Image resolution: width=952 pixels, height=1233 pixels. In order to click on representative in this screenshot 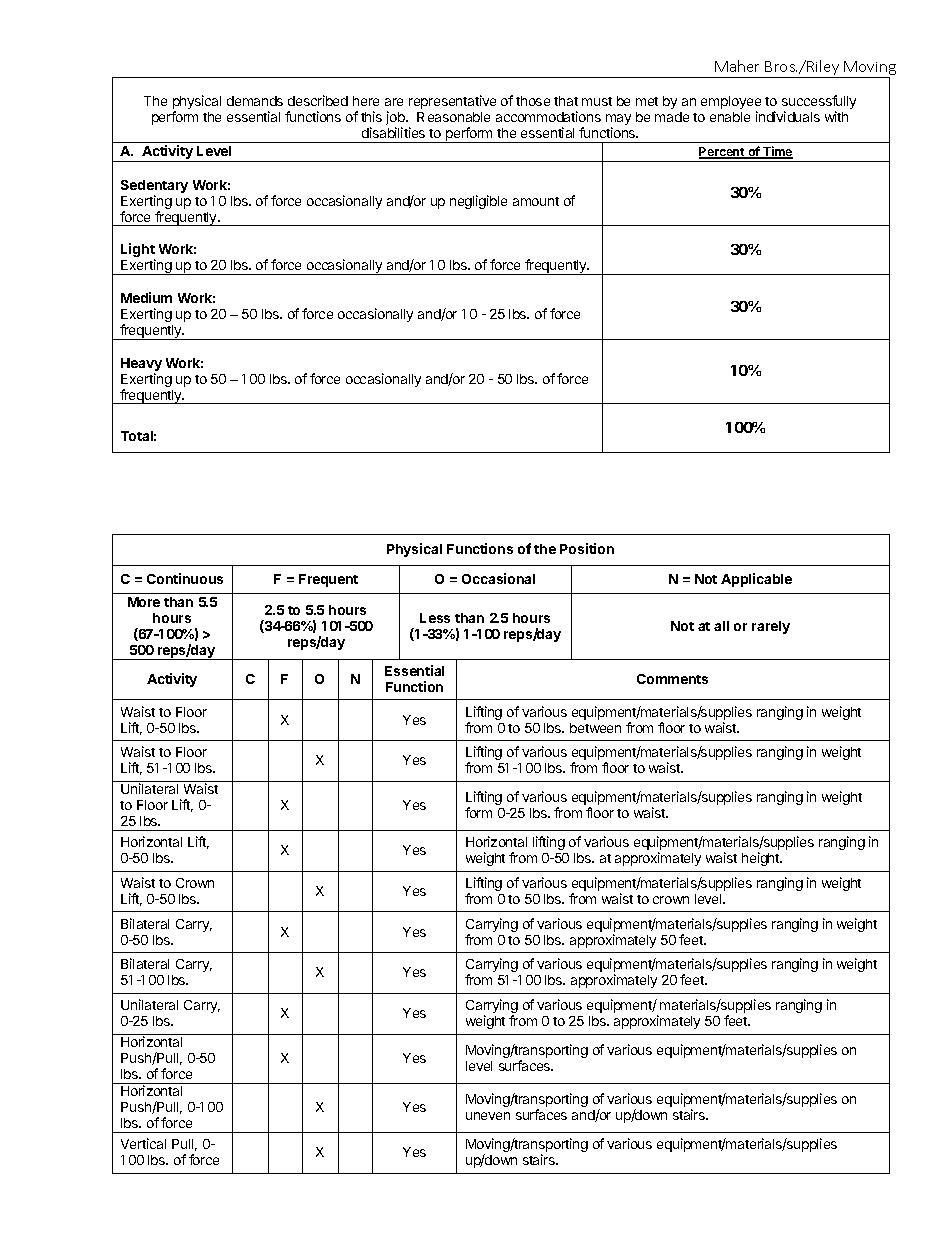, I will do `click(452, 102)`.
